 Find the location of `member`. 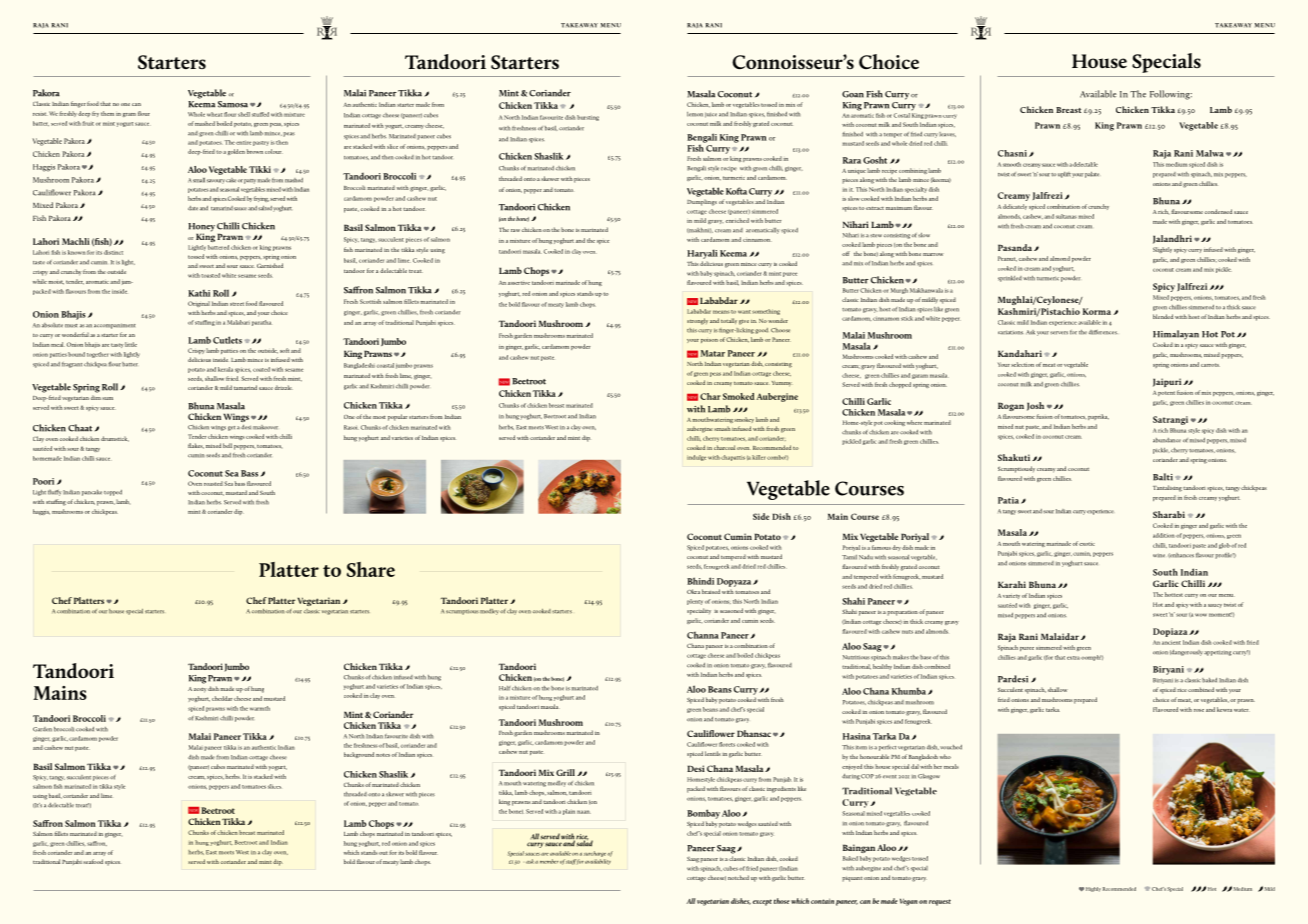

member is located at coordinates (549, 861).
